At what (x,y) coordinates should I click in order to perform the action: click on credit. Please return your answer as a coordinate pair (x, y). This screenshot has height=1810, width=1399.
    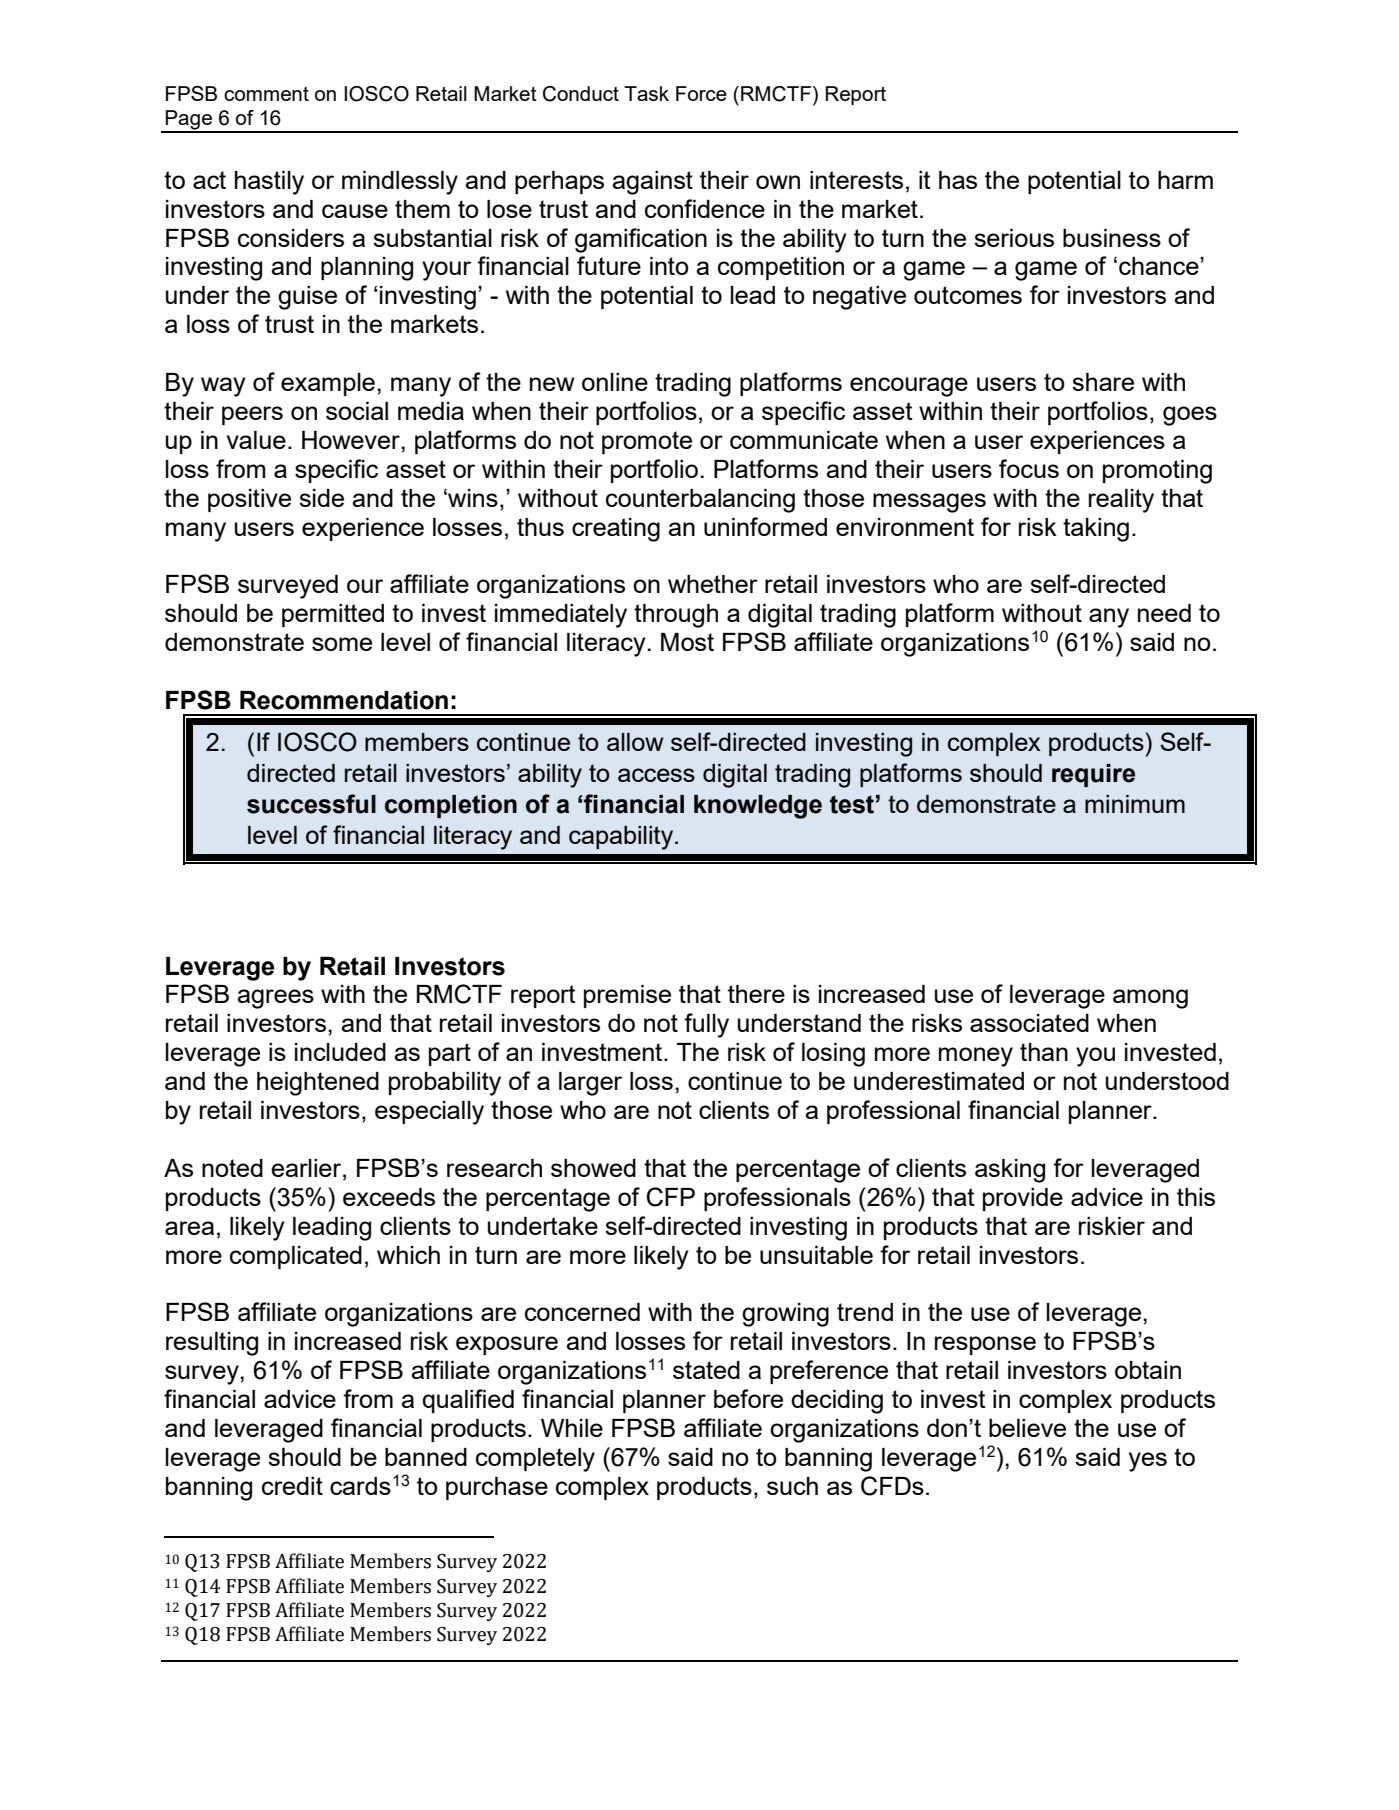
    Looking at the image, I should click on (292, 1486).
